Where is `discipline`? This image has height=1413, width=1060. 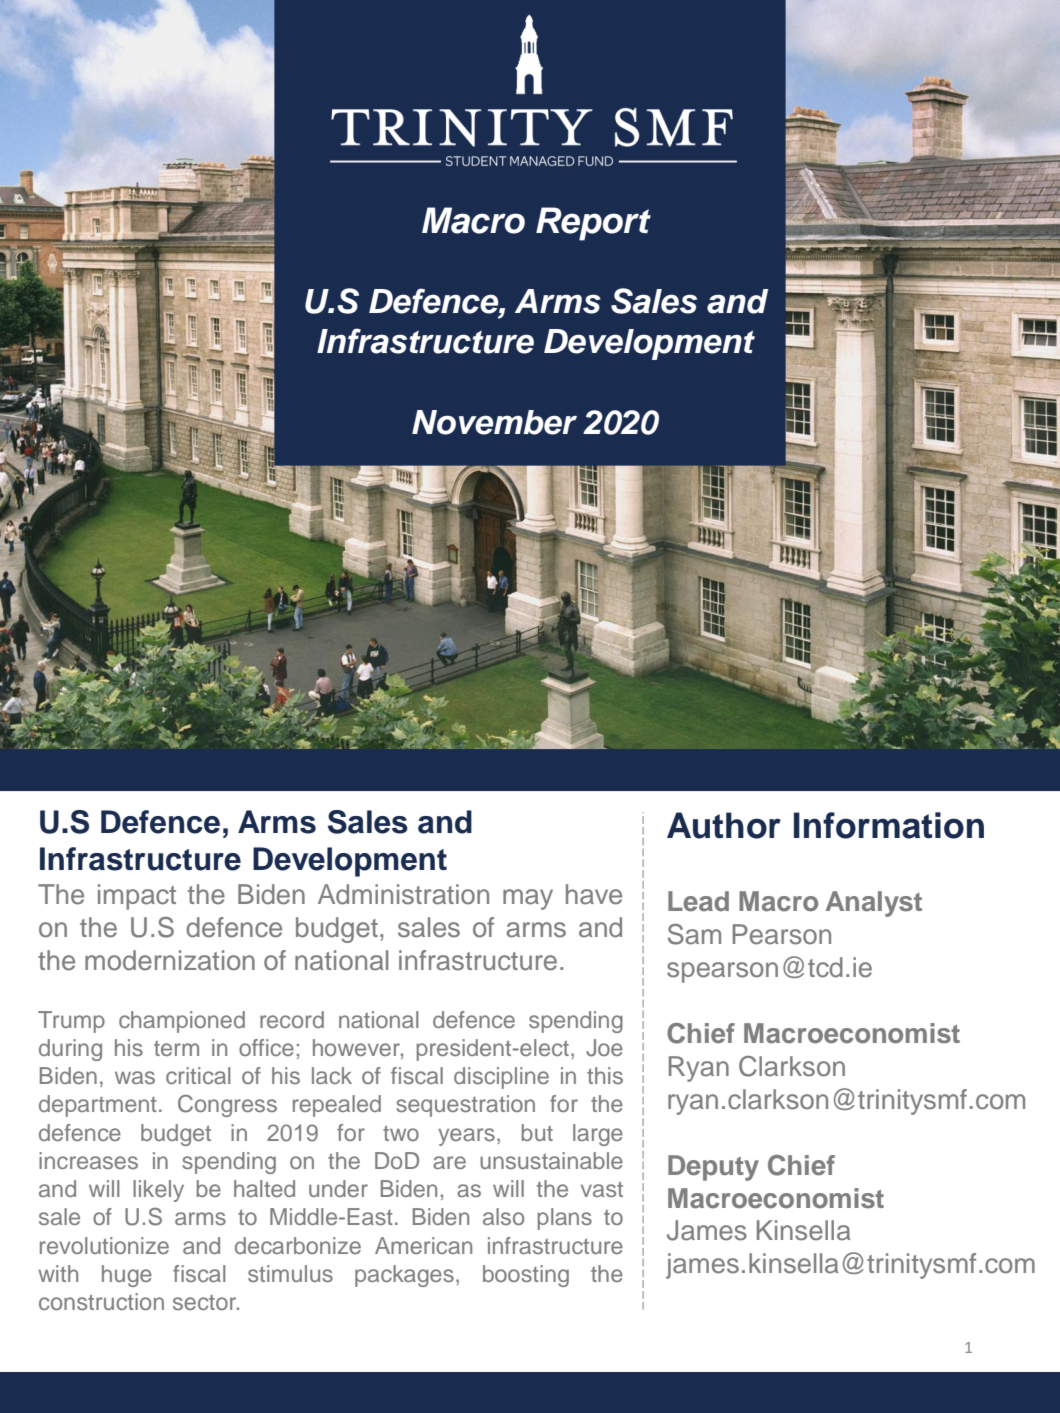 discipline is located at coordinates (501, 1078).
